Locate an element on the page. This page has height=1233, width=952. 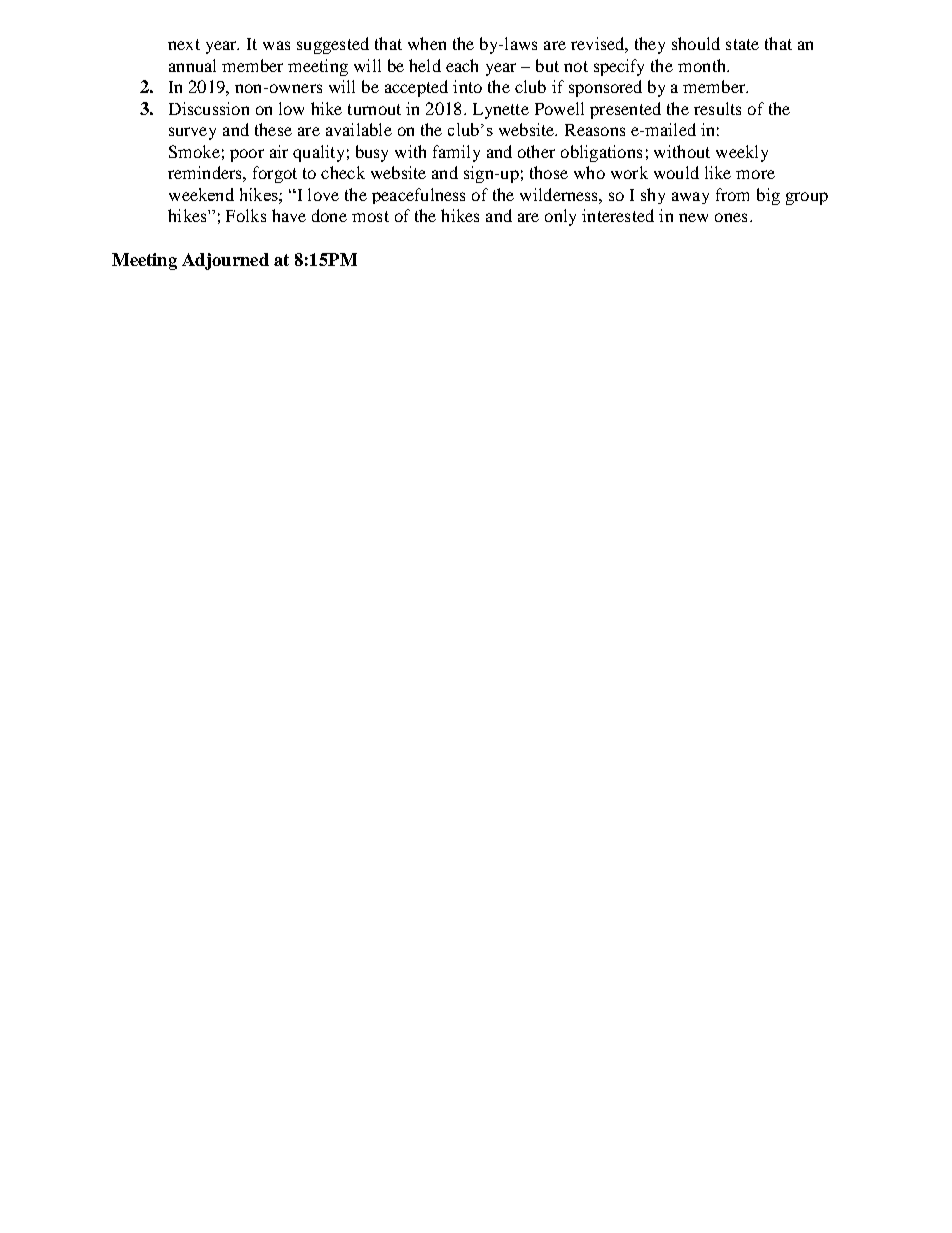
annual is located at coordinates (192, 65).
